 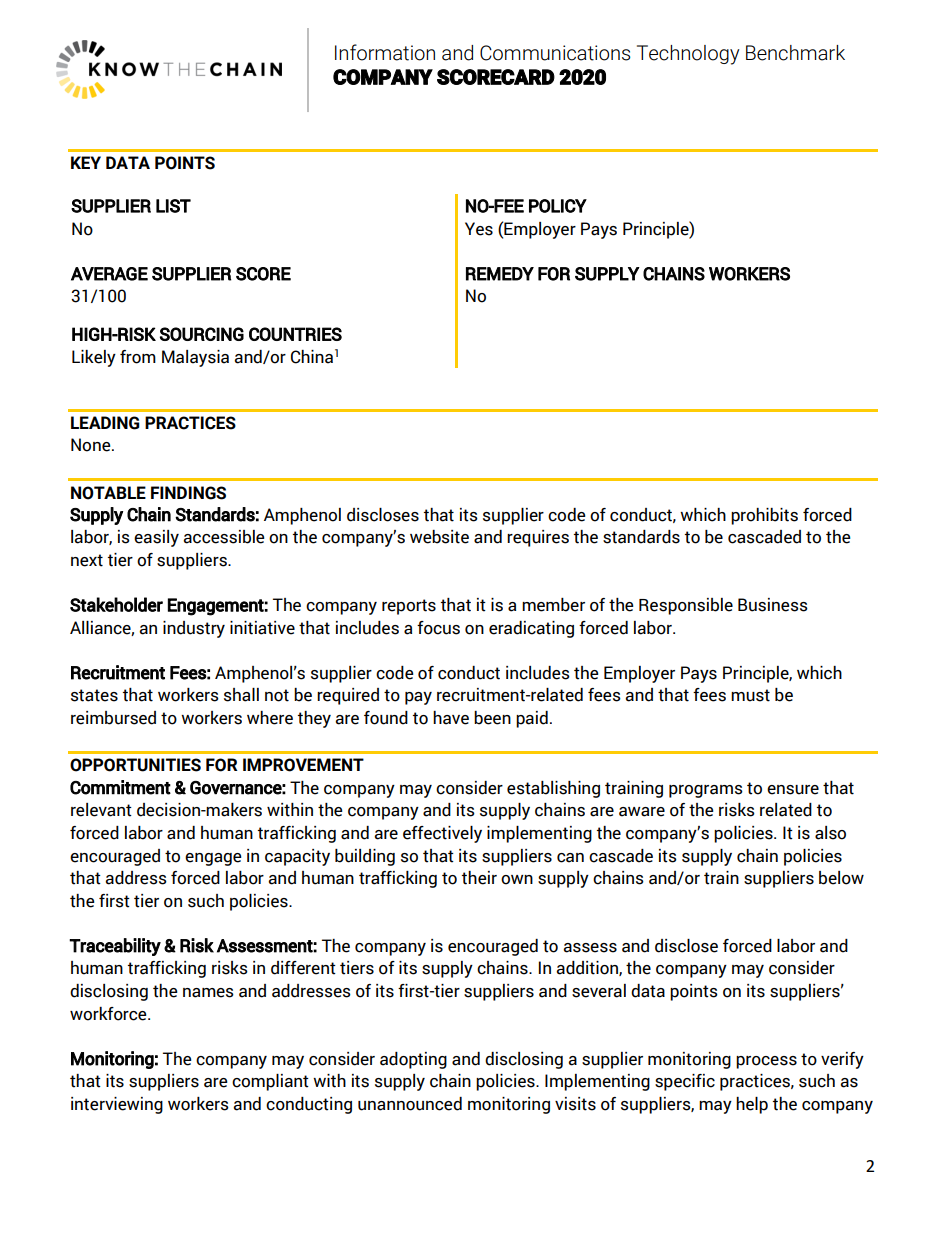 I want to click on website, so click(x=439, y=537).
